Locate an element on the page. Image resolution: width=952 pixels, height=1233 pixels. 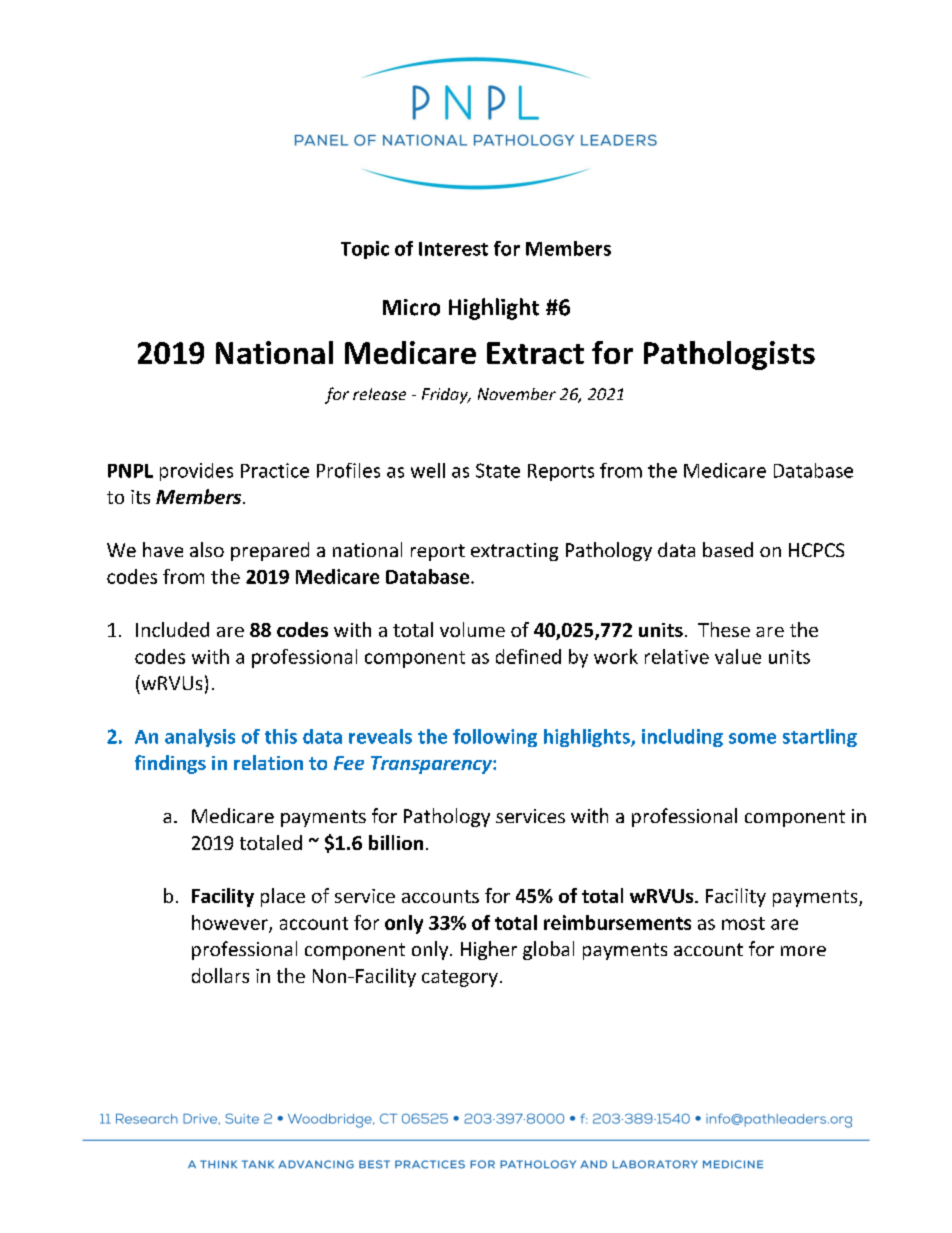
based is located at coordinates (728, 549).
